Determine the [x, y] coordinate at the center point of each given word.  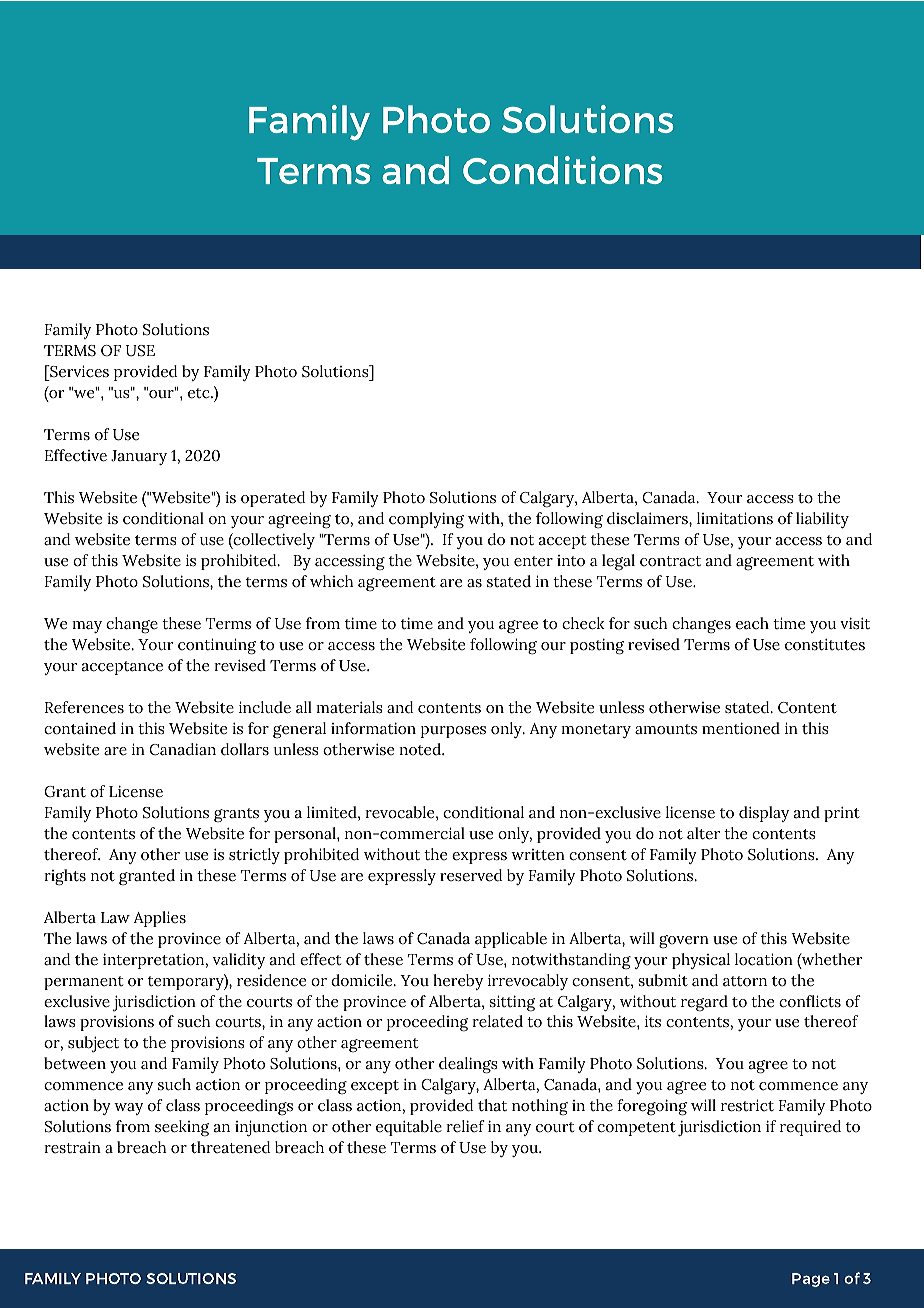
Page [811, 1280]
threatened [231, 1147]
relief [465, 1126]
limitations [735, 518]
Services [78, 371]
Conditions [562, 170]
